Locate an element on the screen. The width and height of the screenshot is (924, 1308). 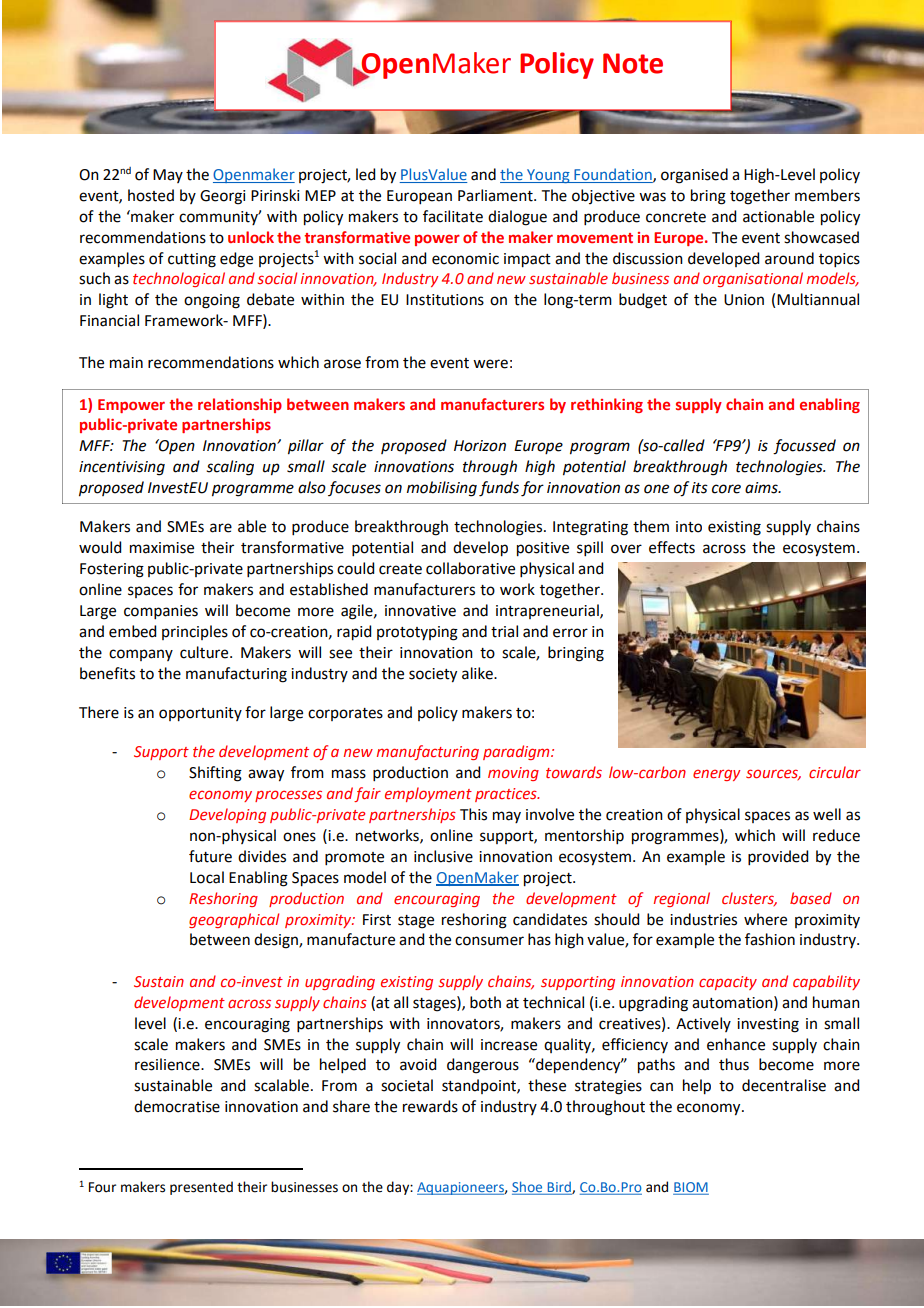
presented is located at coordinates (201, 1188).
